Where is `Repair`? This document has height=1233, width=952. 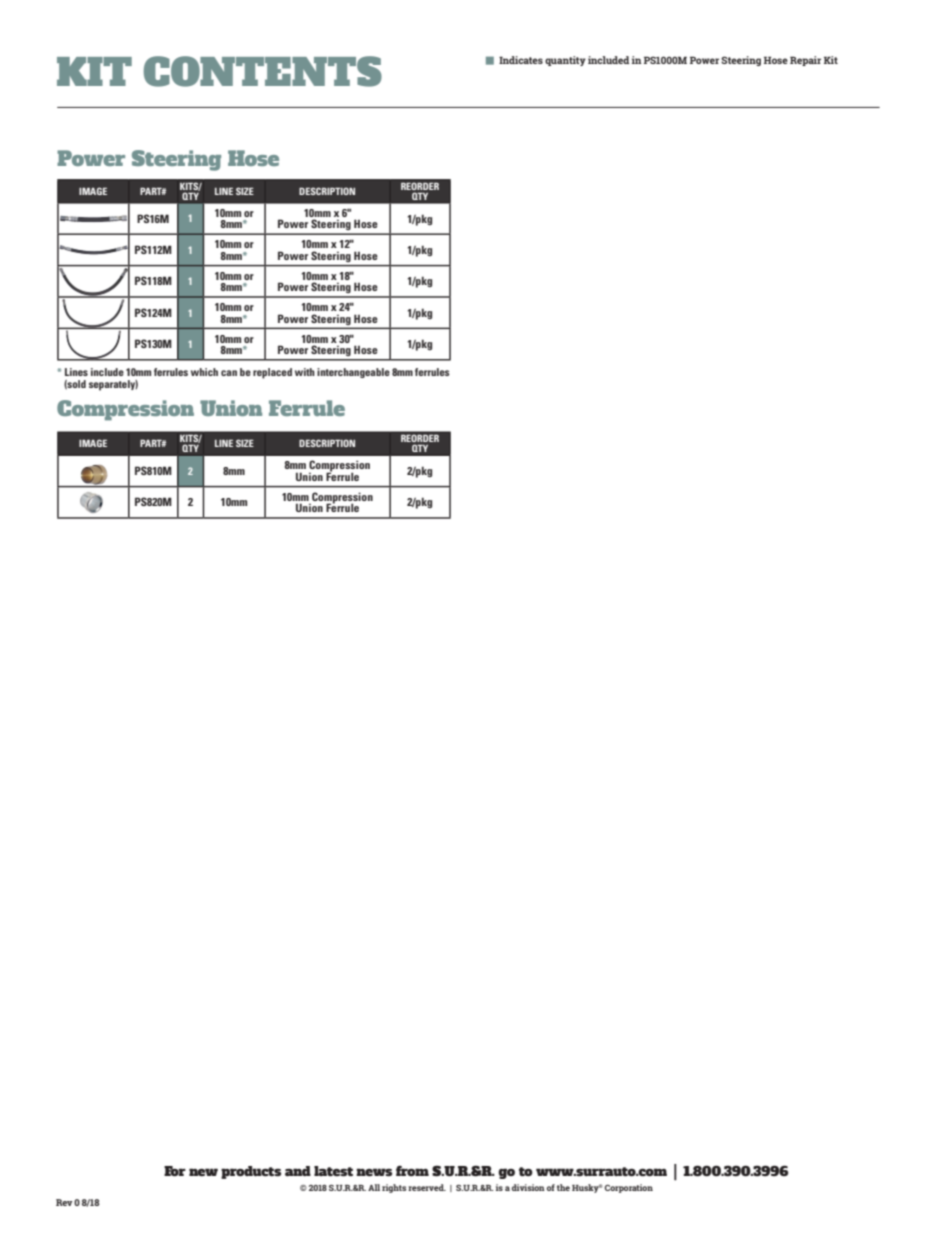
Repair is located at coordinates (805, 61).
